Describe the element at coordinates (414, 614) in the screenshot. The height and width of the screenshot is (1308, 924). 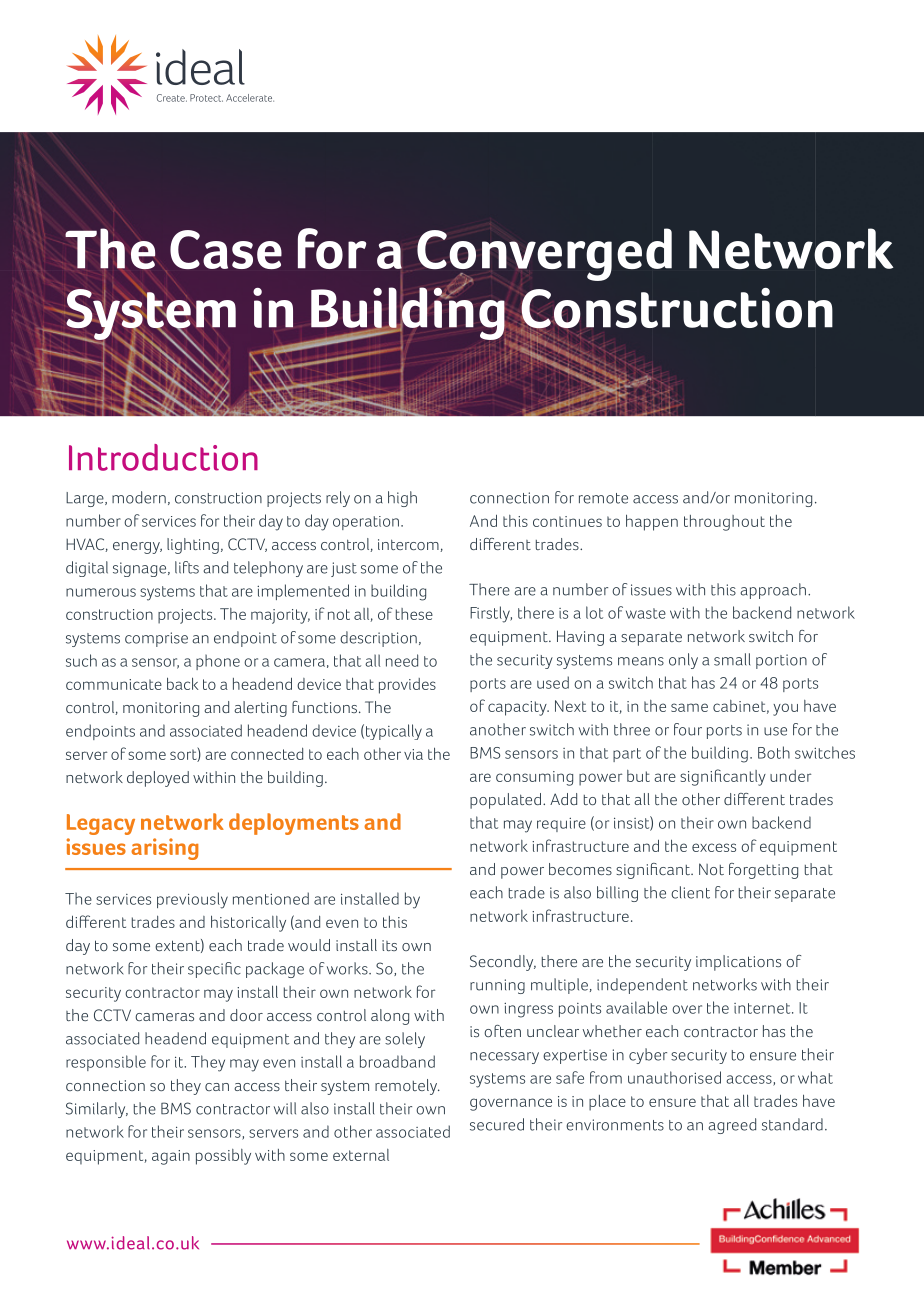
I see `these` at that location.
